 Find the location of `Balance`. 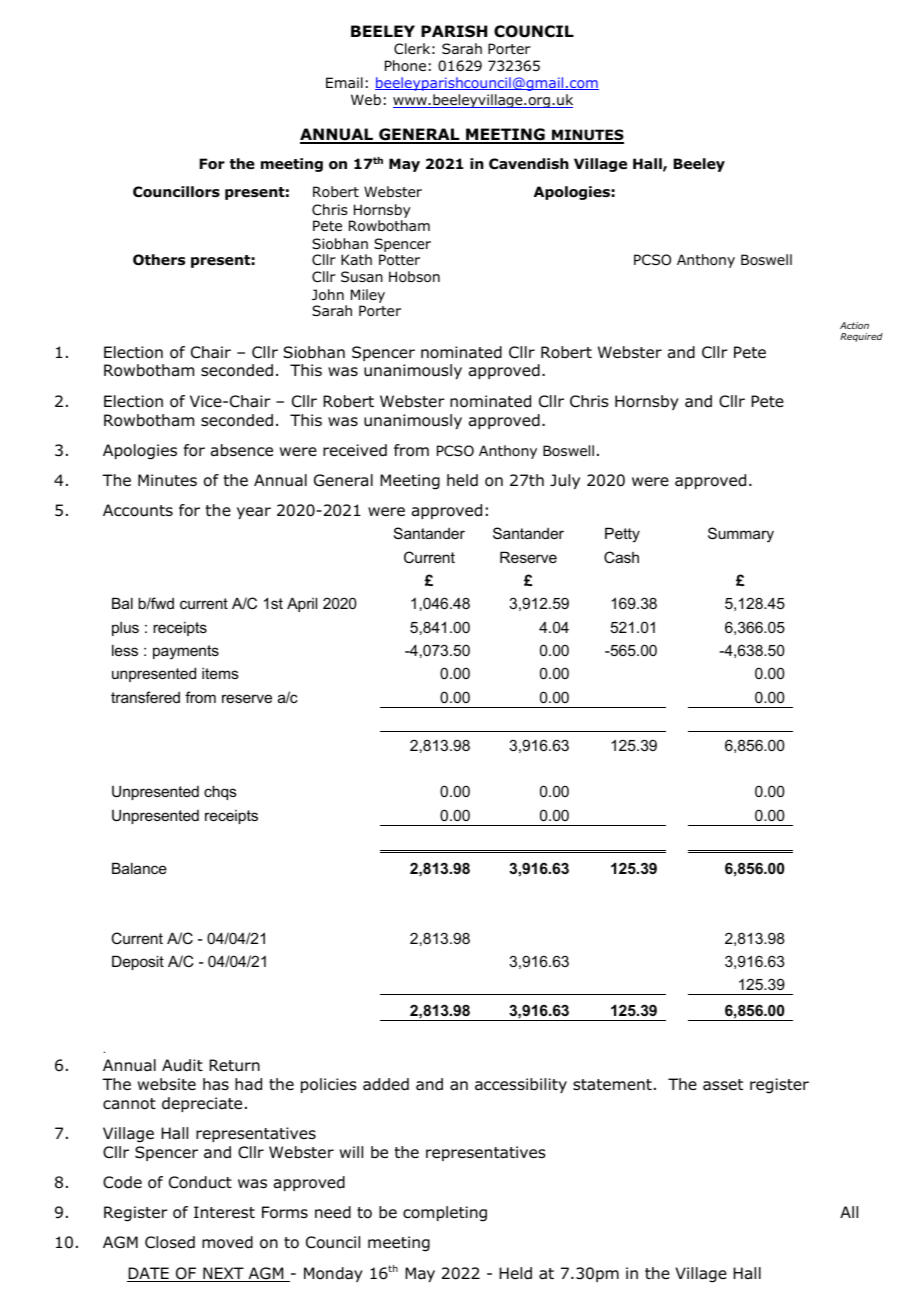

Balance is located at coordinates (139, 868).
